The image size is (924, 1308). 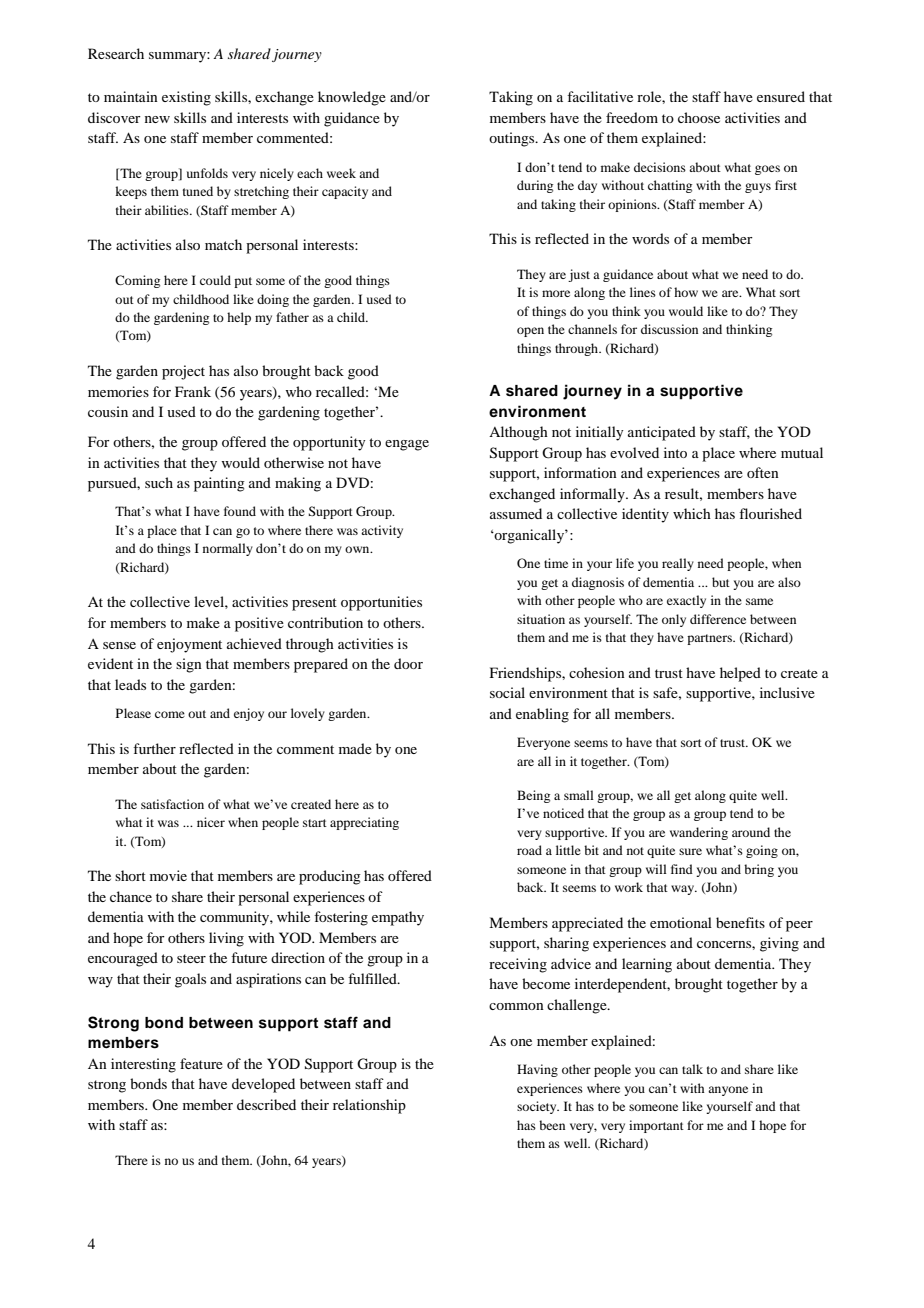 What do you see at coordinates (533, 796) in the page?
I see `Being` at bounding box center [533, 796].
